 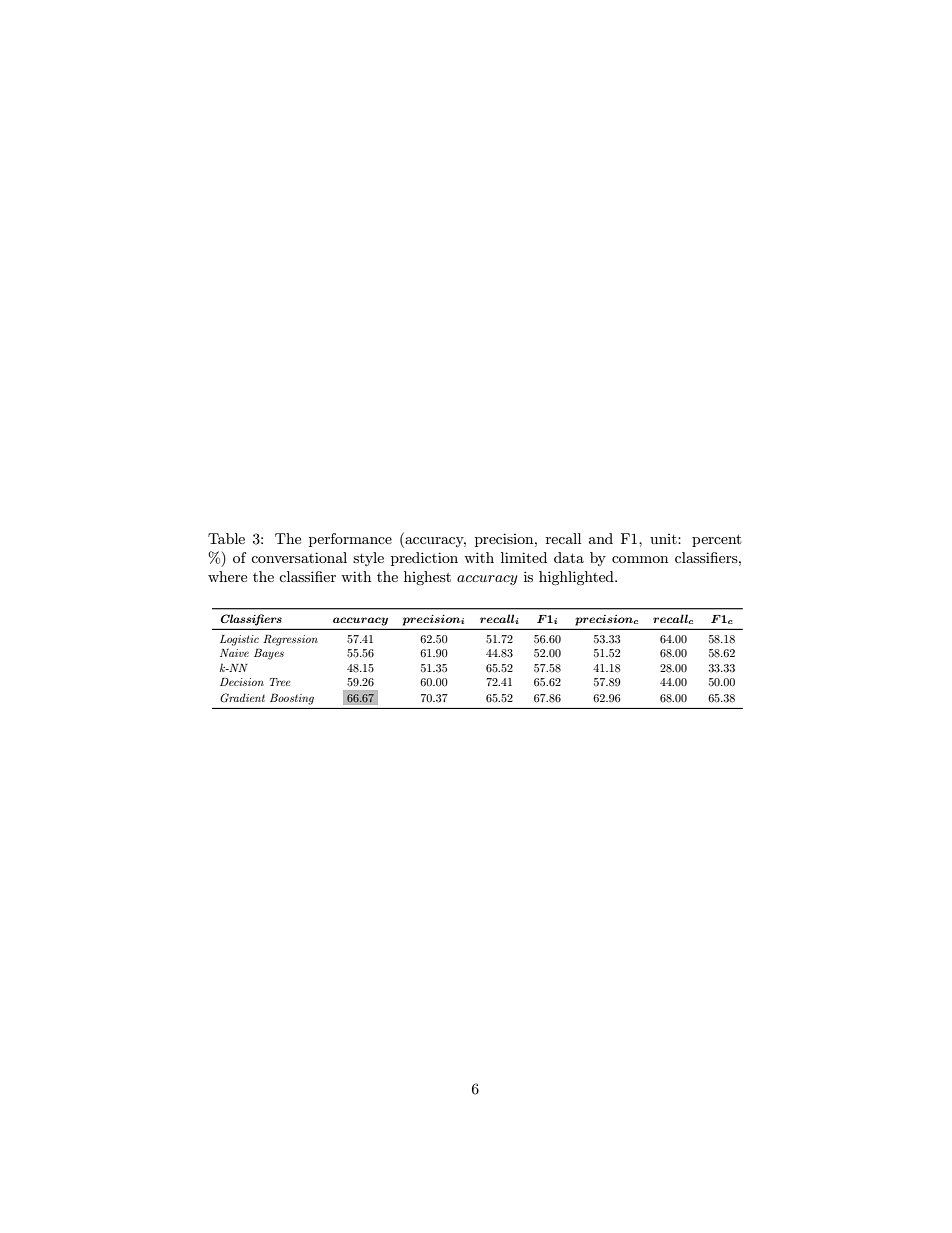 What do you see at coordinates (226, 538) in the screenshot?
I see `Table` at bounding box center [226, 538].
